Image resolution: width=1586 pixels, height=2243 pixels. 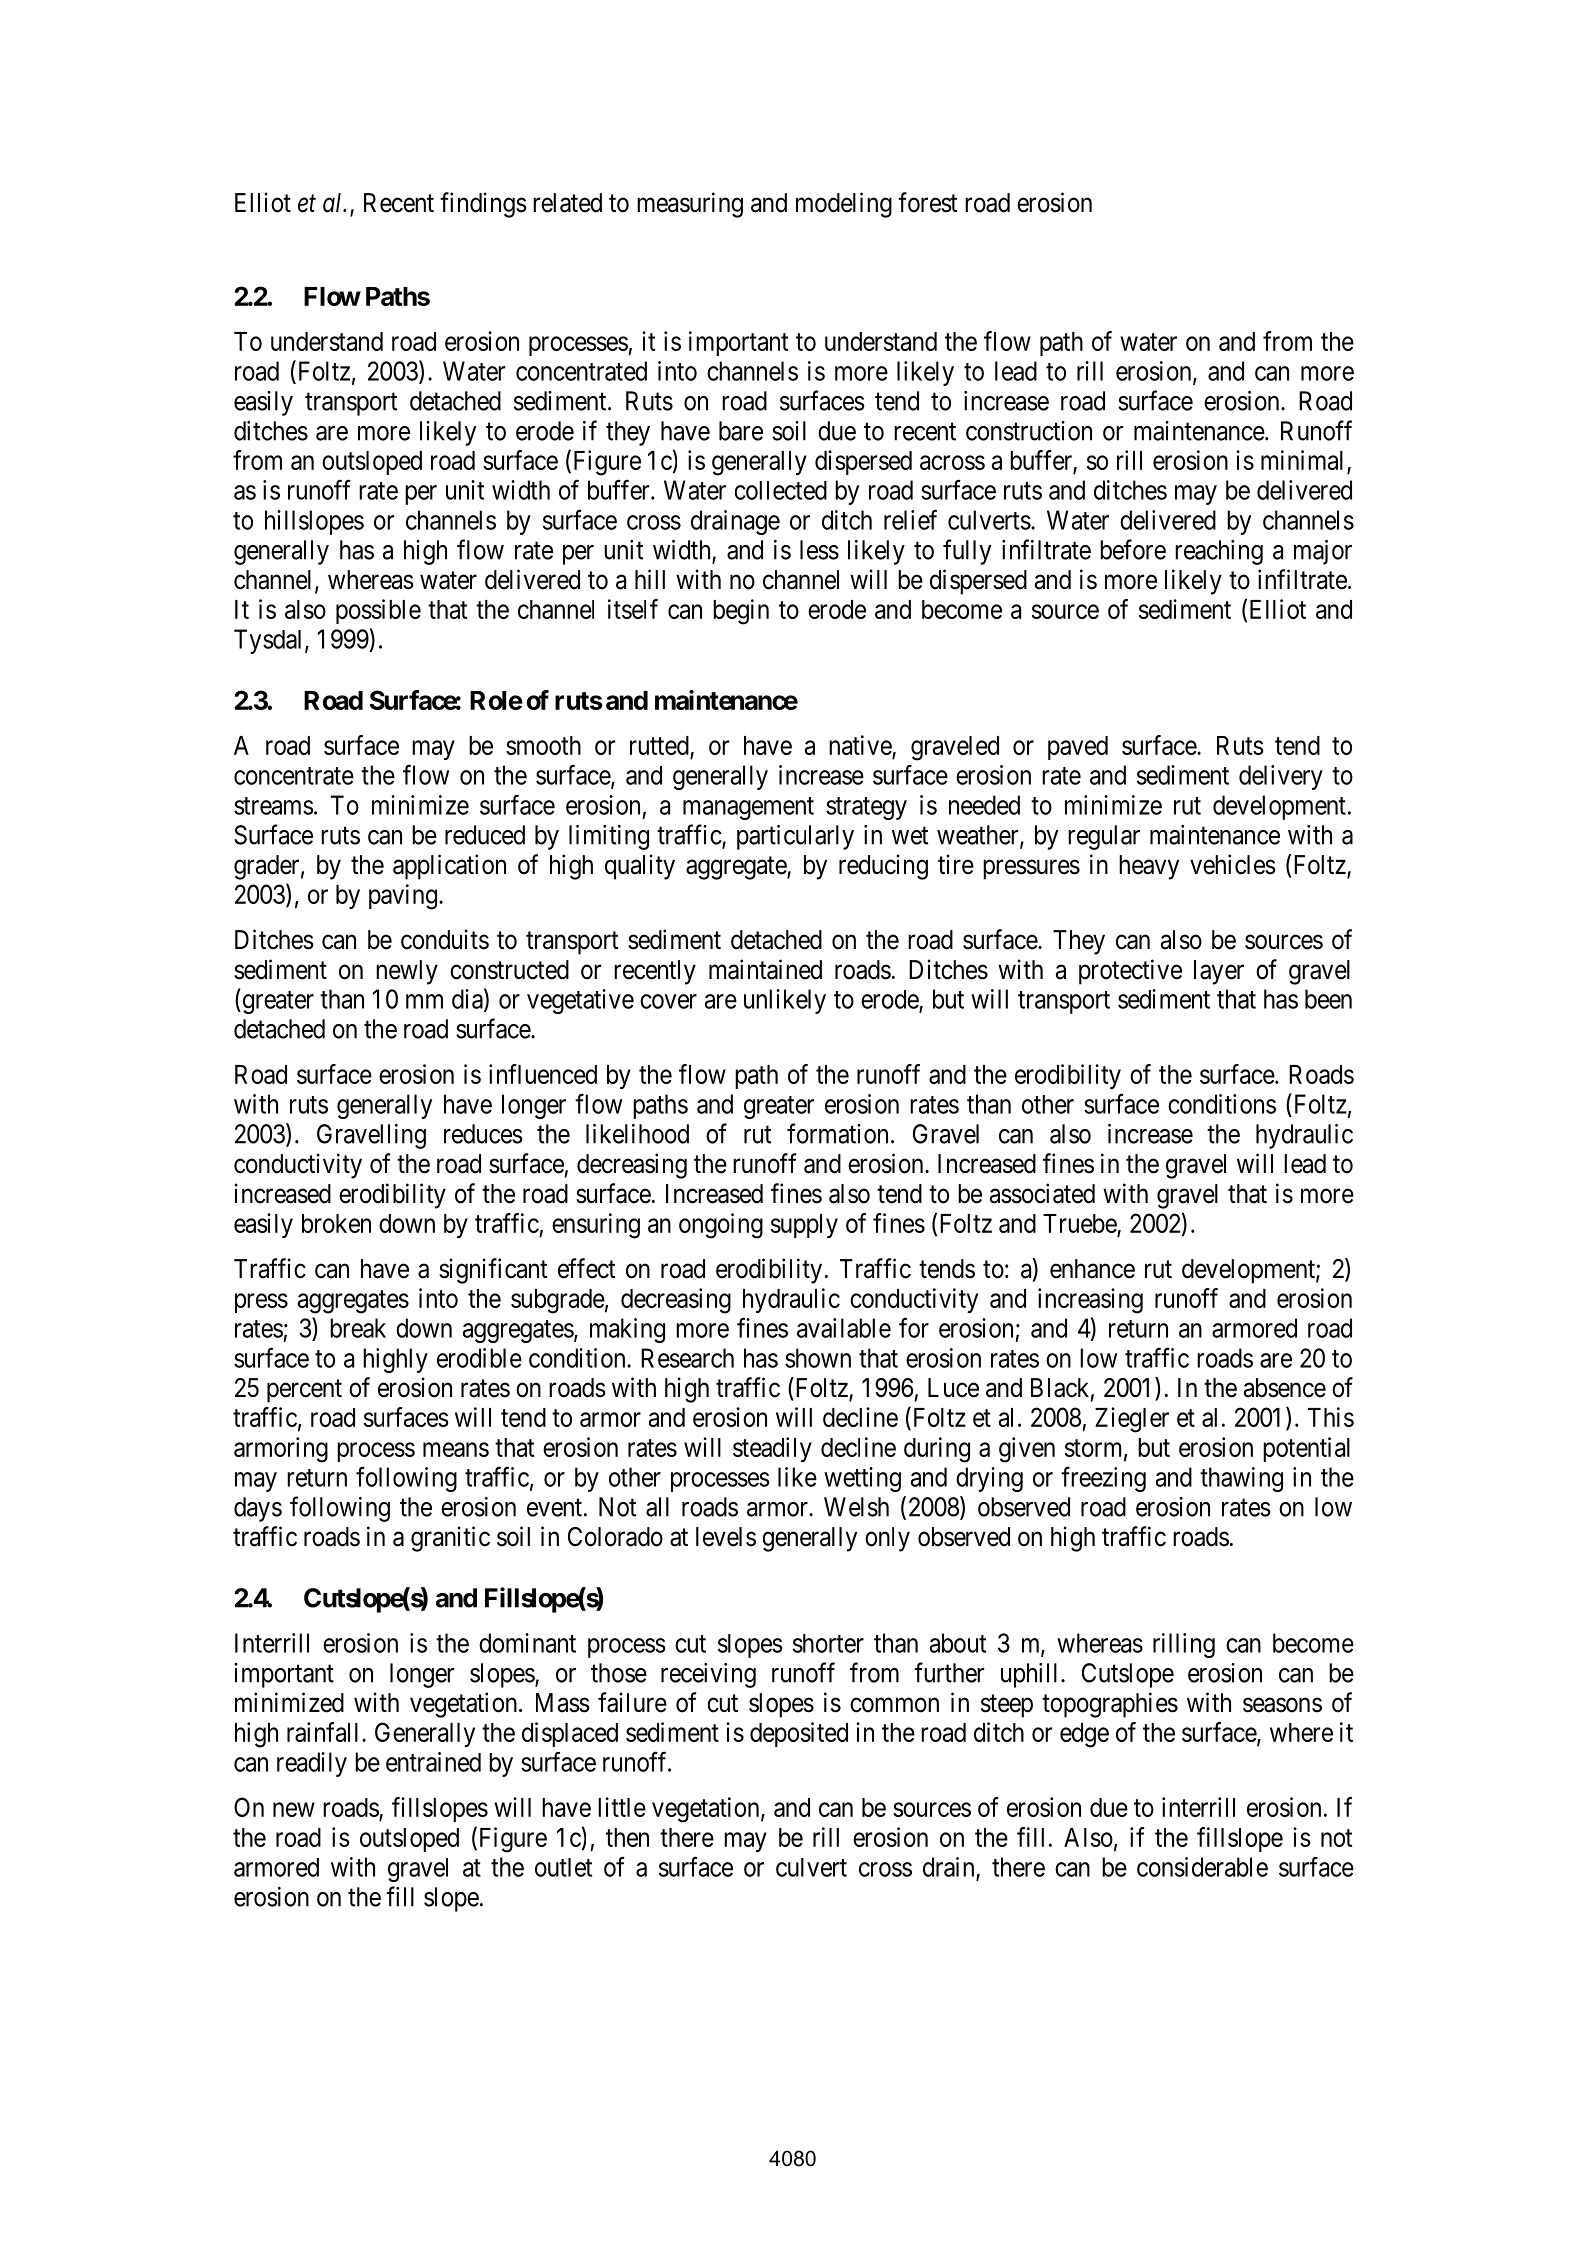 I want to click on deposited, so click(x=799, y=1734).
